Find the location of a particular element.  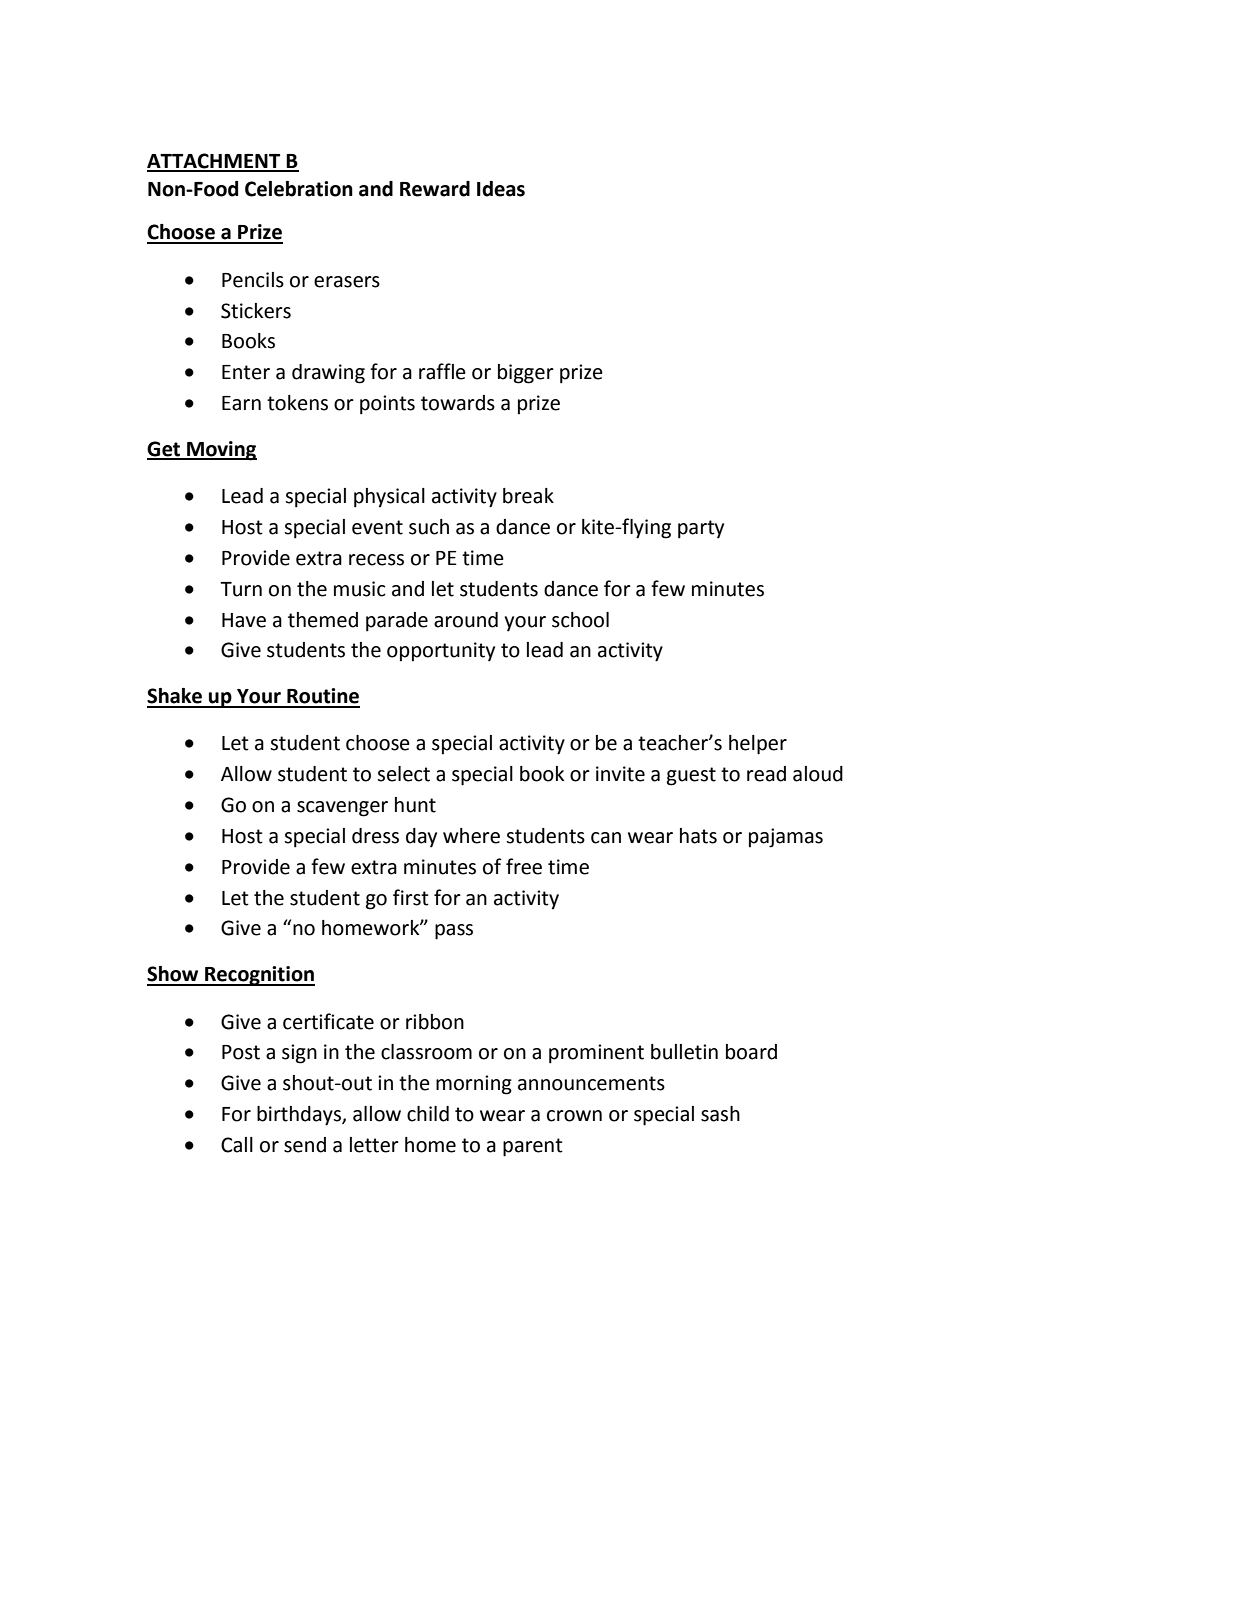

helper is located at coordinates (758, 745).
